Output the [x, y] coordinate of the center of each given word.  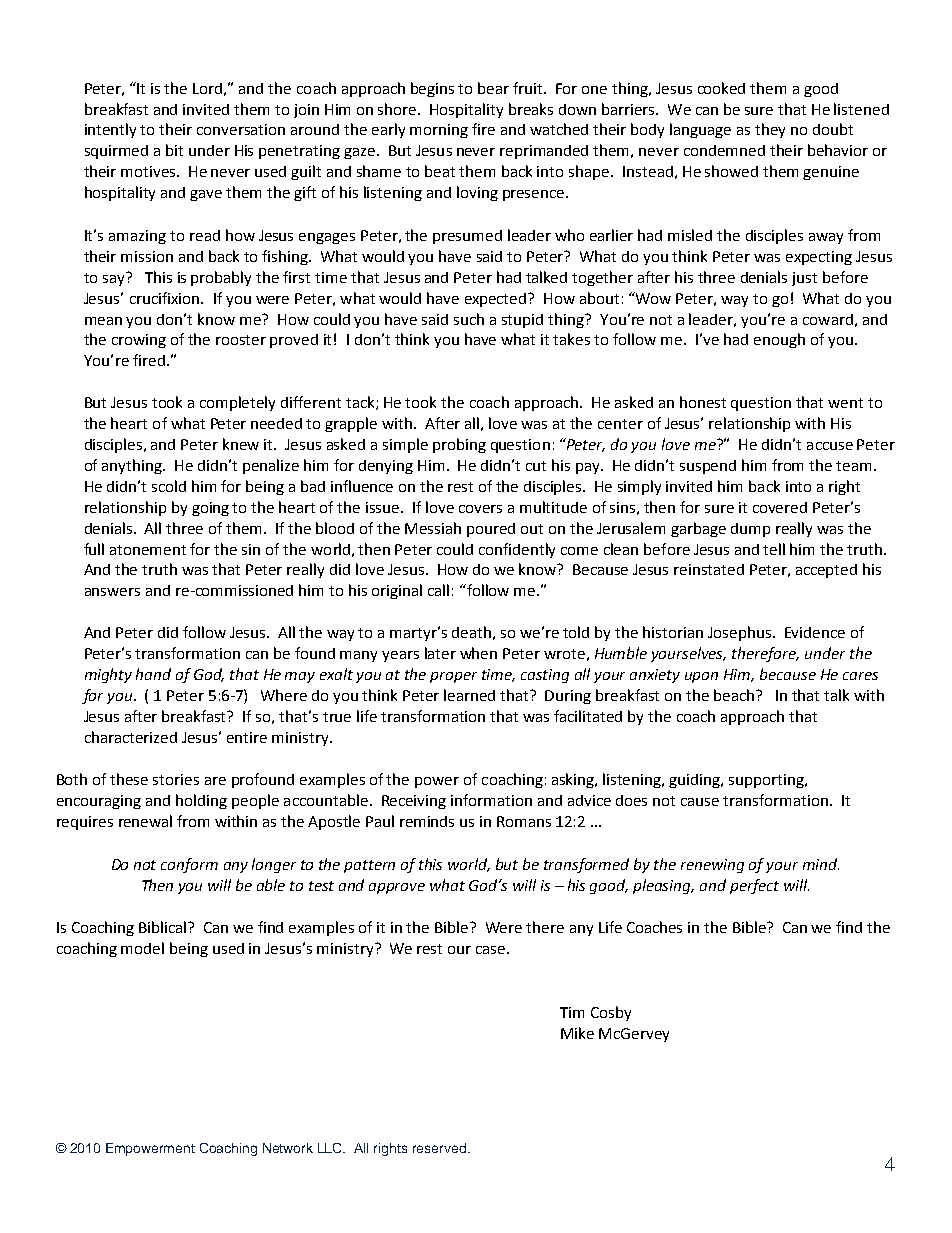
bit [174, 150]
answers [112, 592]
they [770, 130]
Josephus [739, 633]
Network [288, 1148]
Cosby [611, 1013]
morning [439, 131]
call [438, 590]
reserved [439, 1148]
